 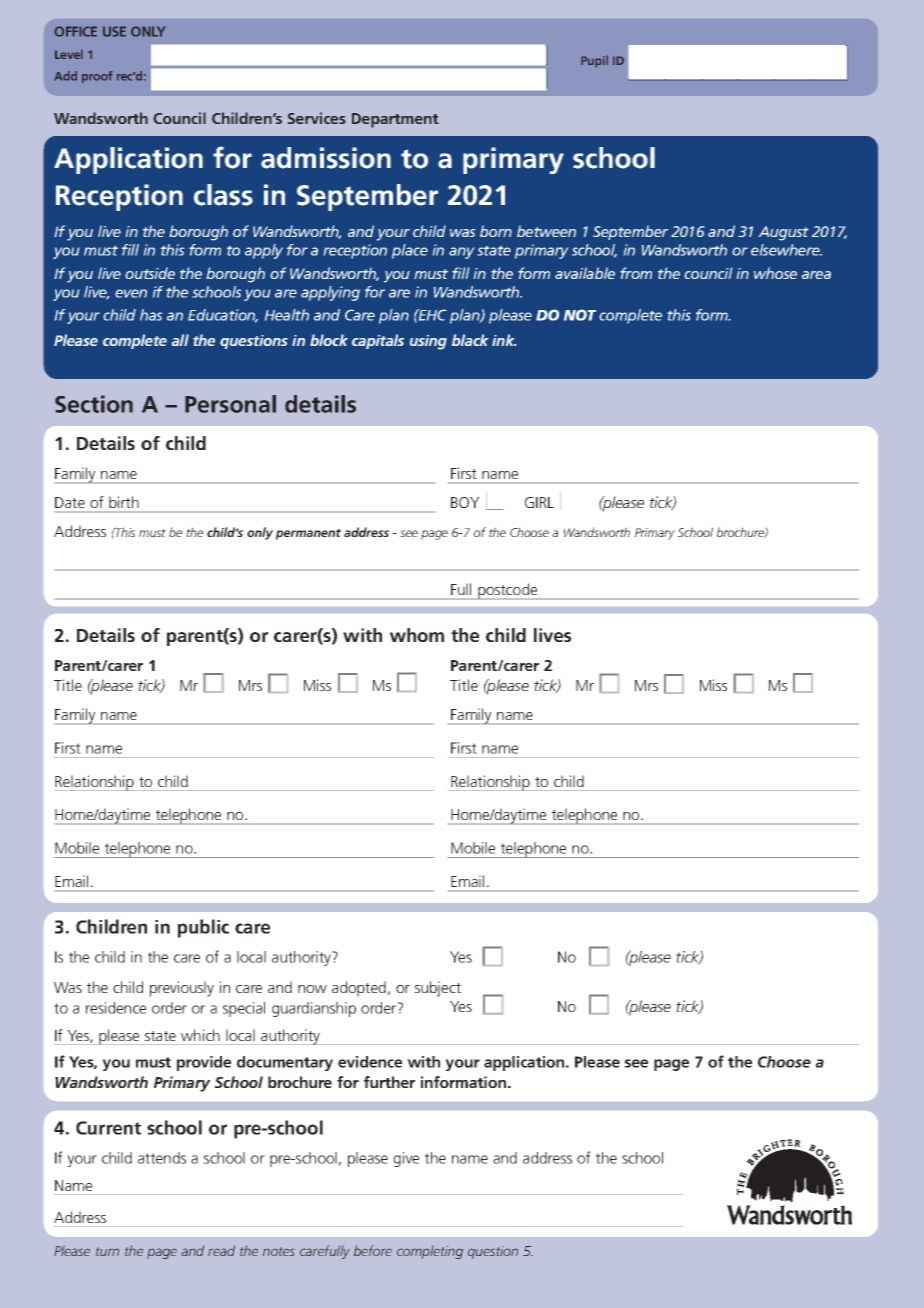 What do you see at coordinates (395, 120) in the screenshot?
I see `Department` at bounding box center [395, 120].
